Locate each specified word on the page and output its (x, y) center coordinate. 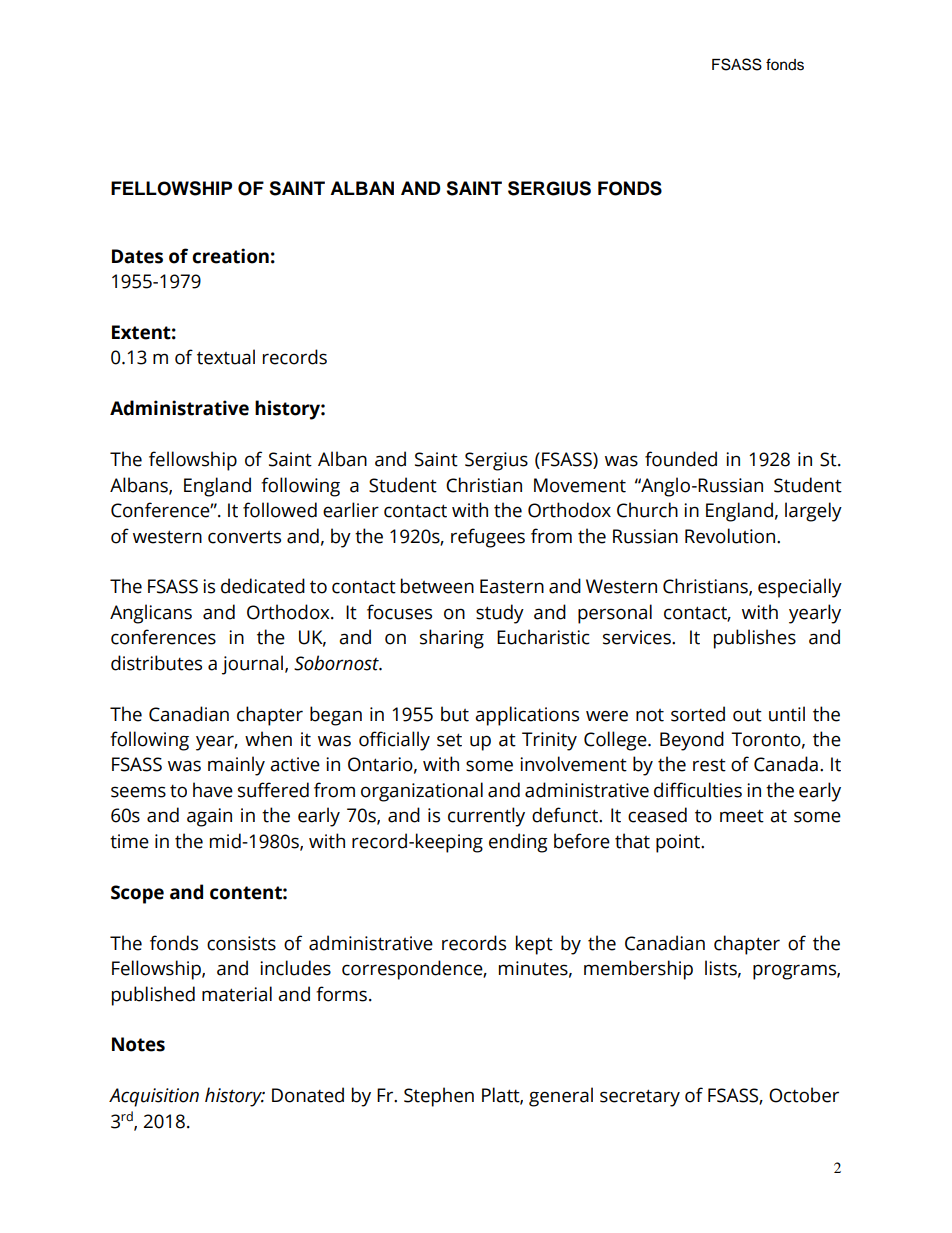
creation (230, 256)
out (747, 715)
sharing (452, 639)
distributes (156, 663)
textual (226, 357)
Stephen (439, 1097)
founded (681, 459)
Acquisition (154, 1097)
